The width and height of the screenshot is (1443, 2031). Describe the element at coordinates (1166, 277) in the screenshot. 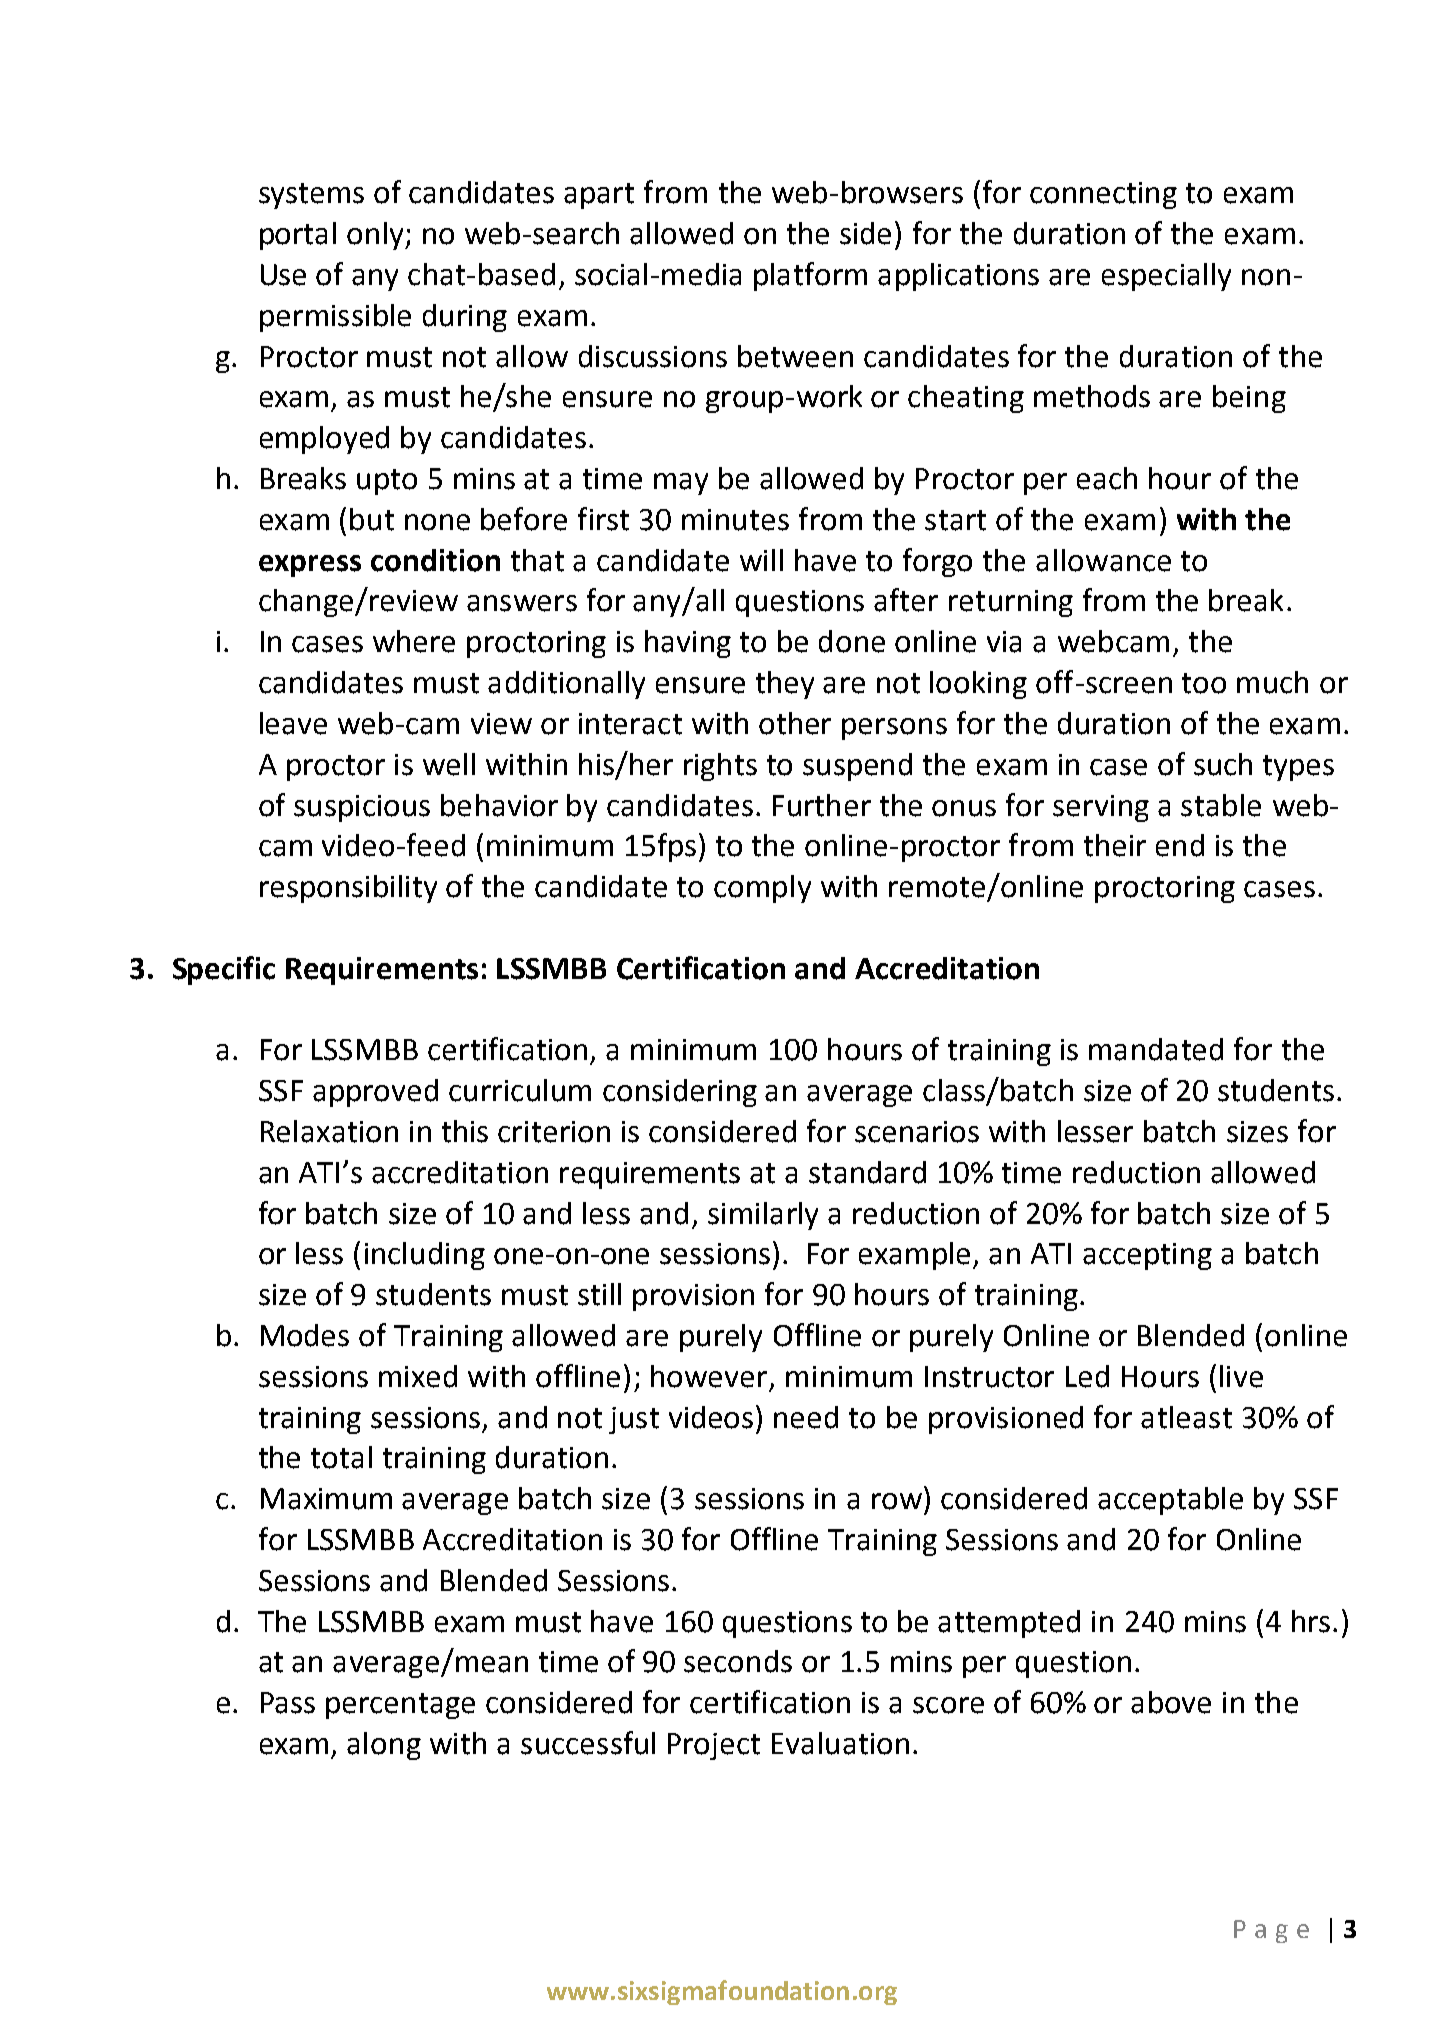

I see `especially` at that location.
